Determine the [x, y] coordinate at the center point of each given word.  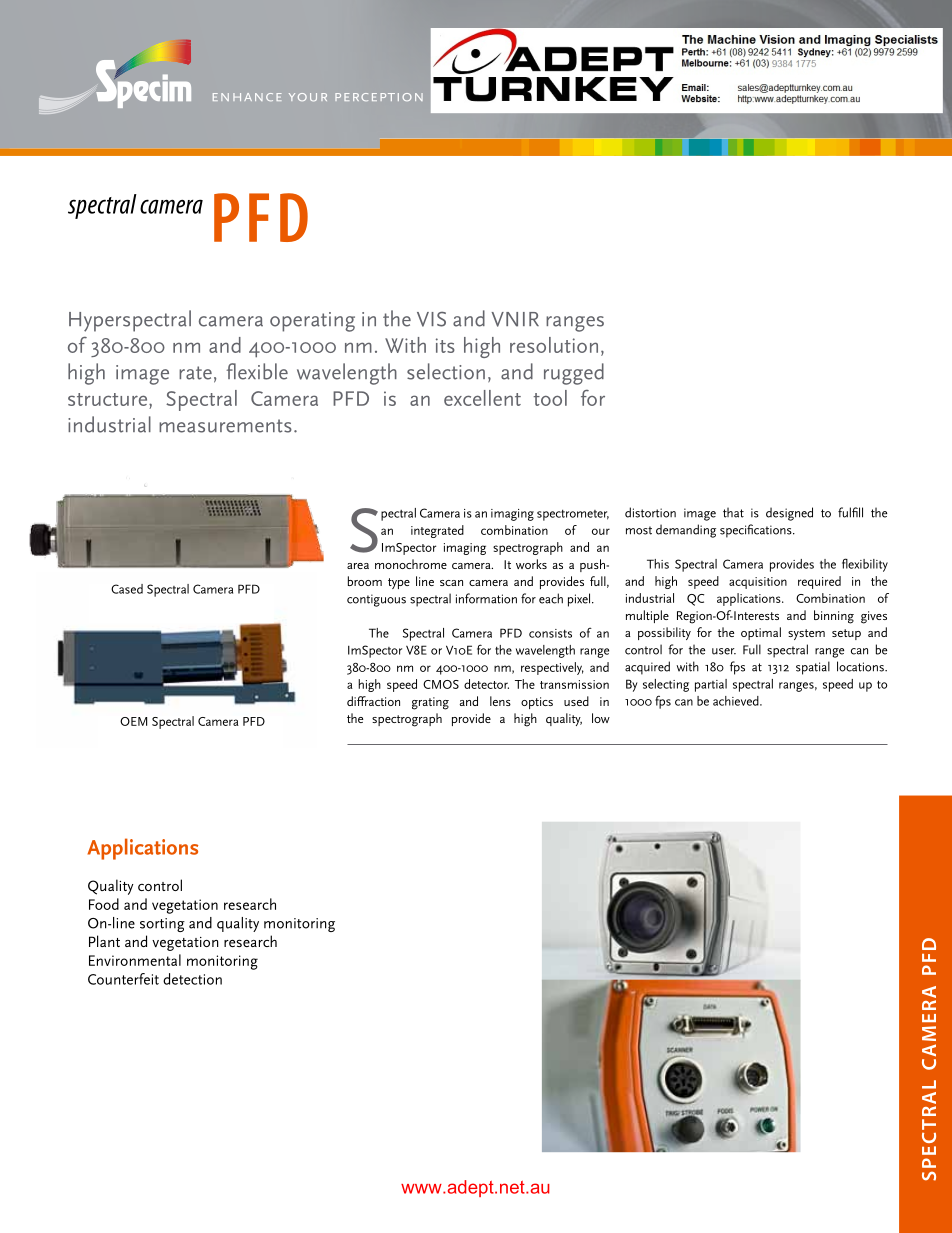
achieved [737, 701]
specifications [757, 531]
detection [192, 979]
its [445, 345]
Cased [127, 589]
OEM [133, 721]
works [531, 564]
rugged [574, 374]
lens [500, 701]
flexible [257, 371]
